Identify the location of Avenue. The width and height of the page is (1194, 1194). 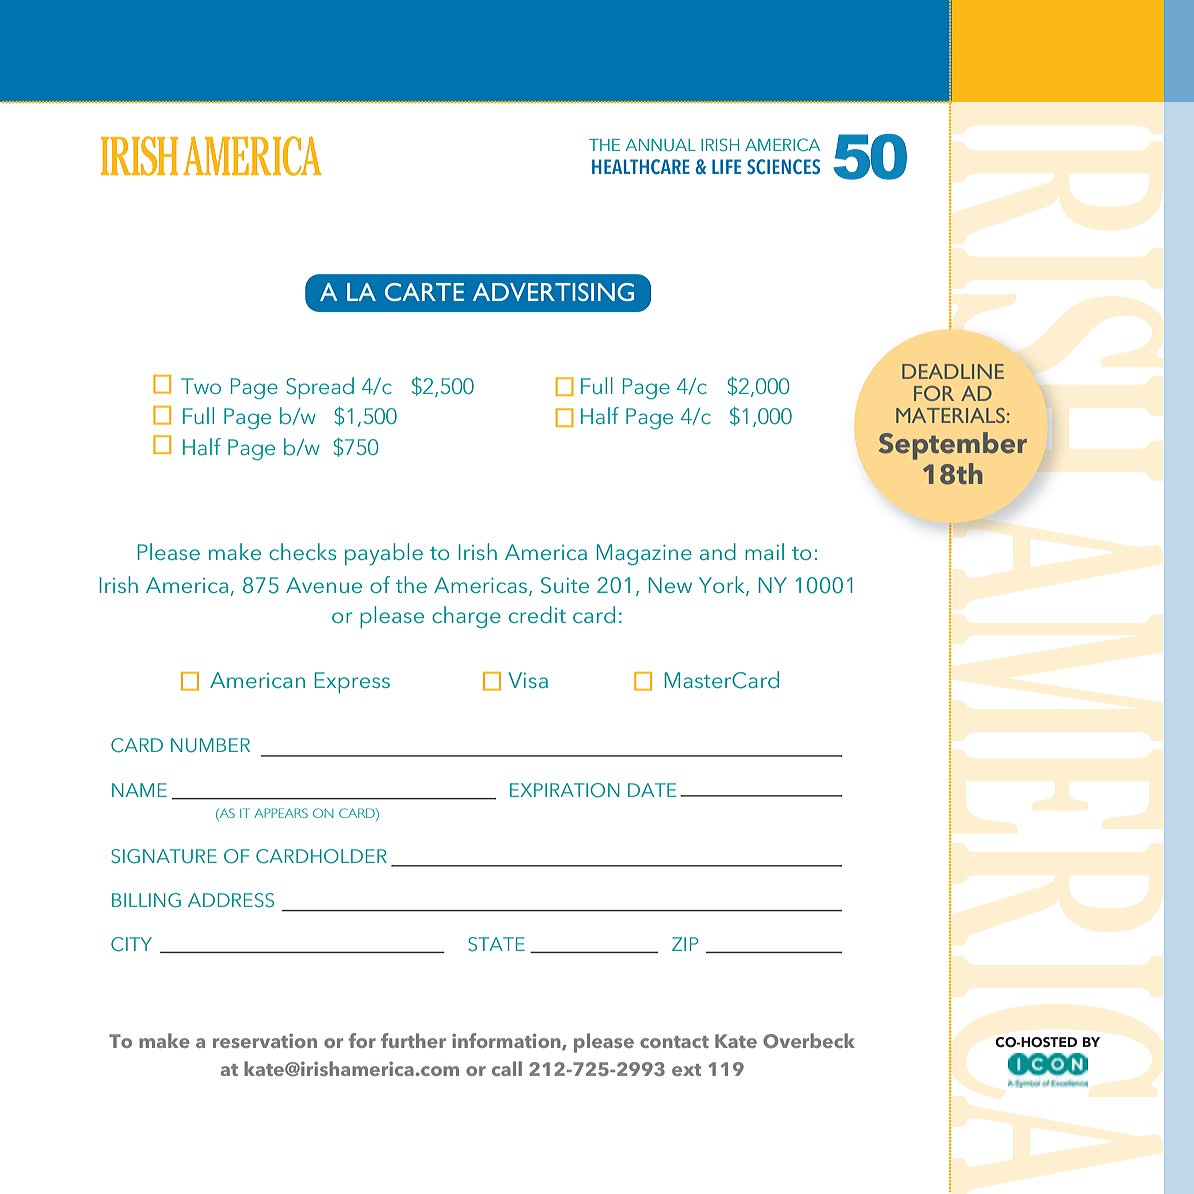
(324, 585).
